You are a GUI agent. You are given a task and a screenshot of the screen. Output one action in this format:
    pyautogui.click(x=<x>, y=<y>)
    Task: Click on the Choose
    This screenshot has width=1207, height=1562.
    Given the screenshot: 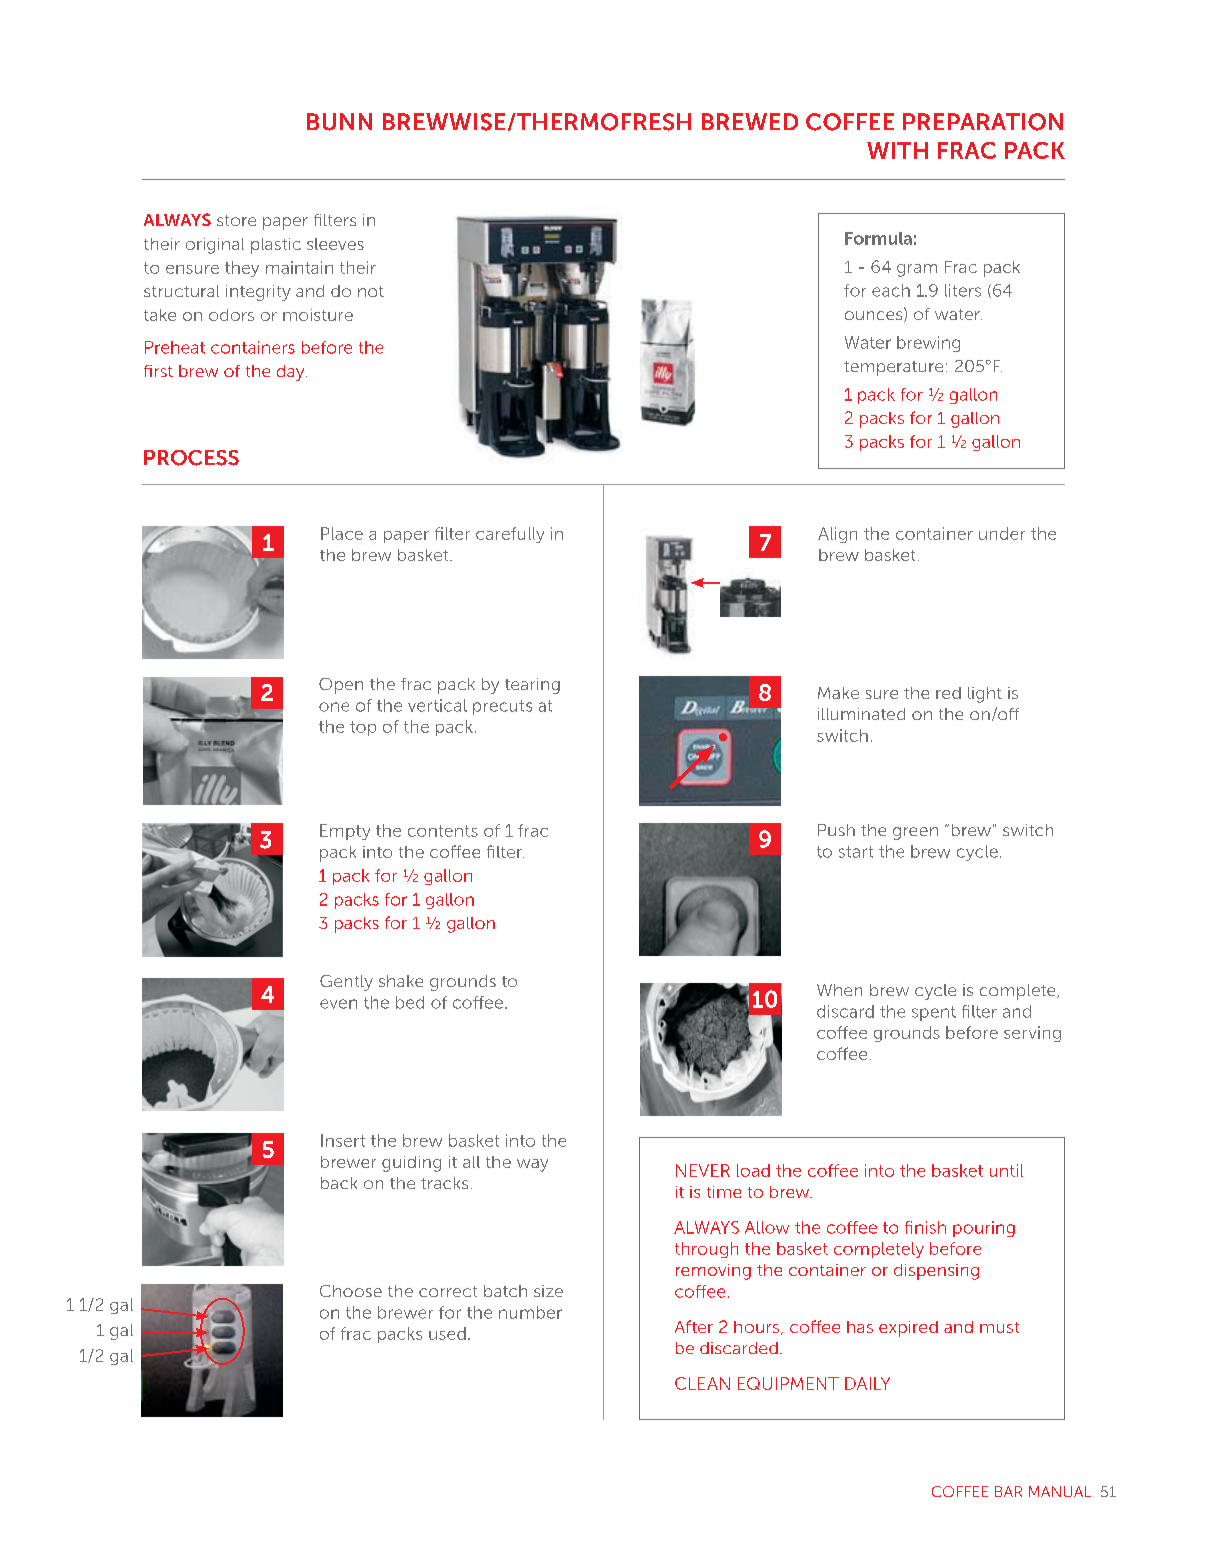 What is the action you would take?
    pyautogui.click(x=351, y=1291)
